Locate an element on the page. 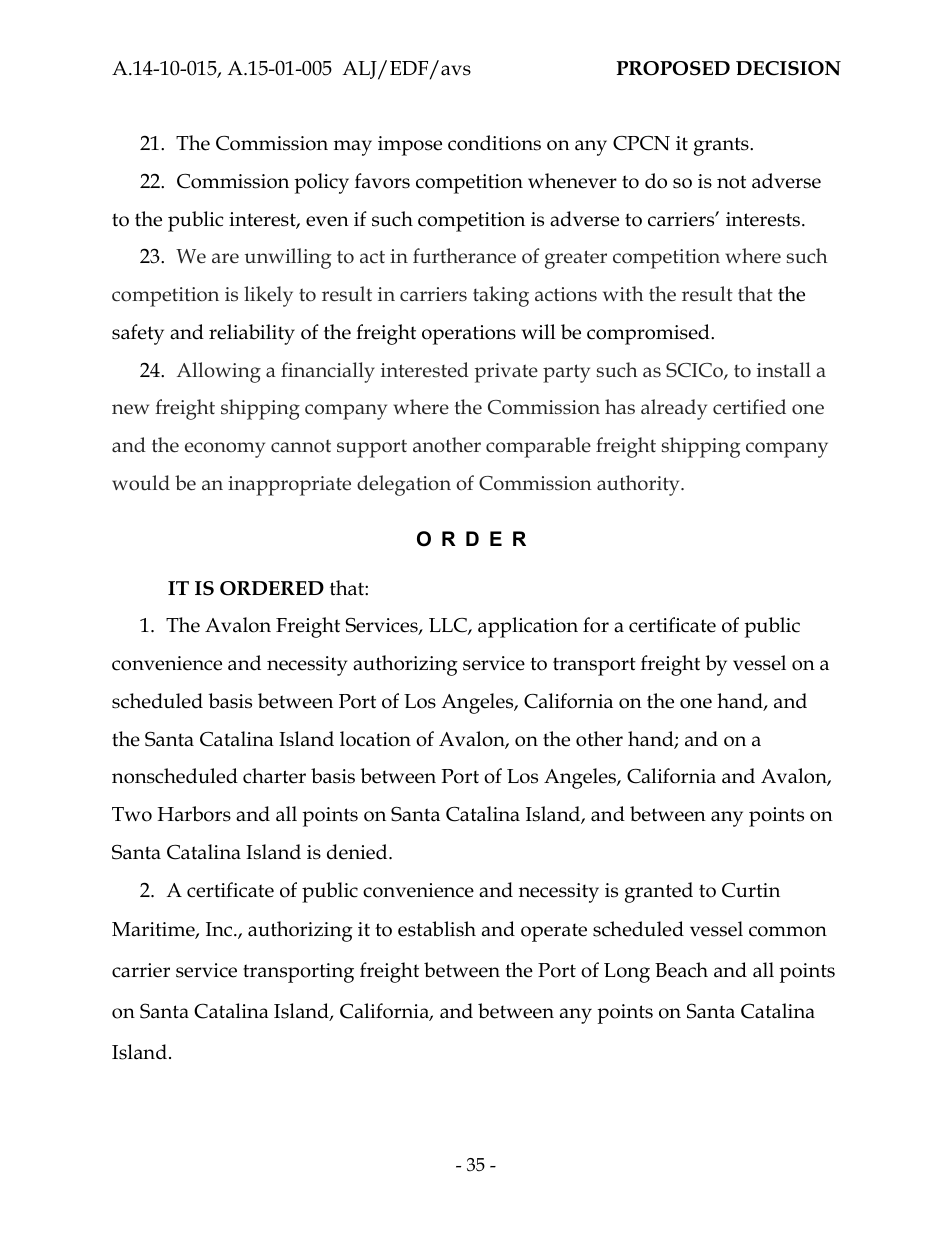  private is located at coordinates (506, 373).
